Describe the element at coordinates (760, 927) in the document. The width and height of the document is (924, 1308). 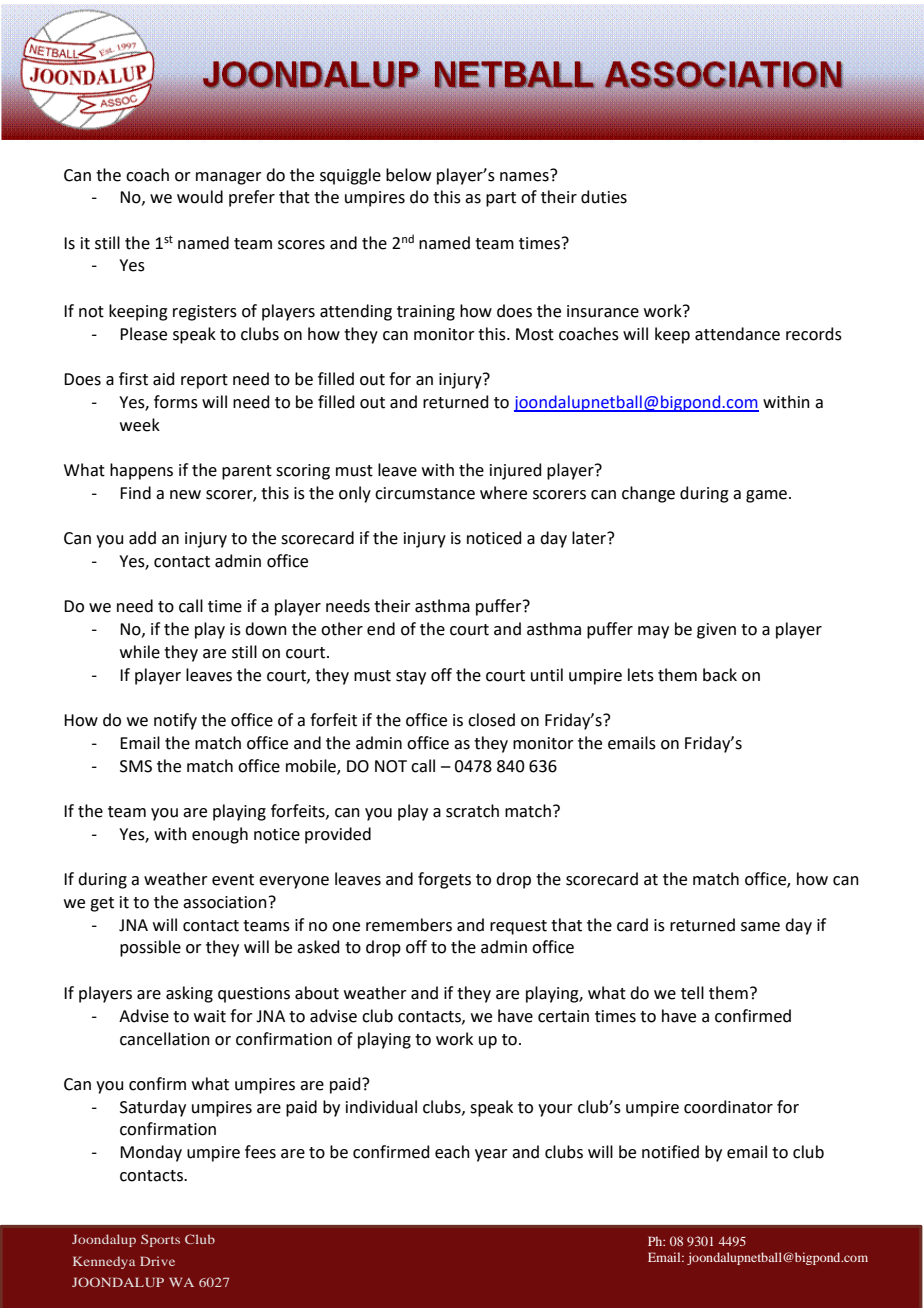
I see `same` at that location.
